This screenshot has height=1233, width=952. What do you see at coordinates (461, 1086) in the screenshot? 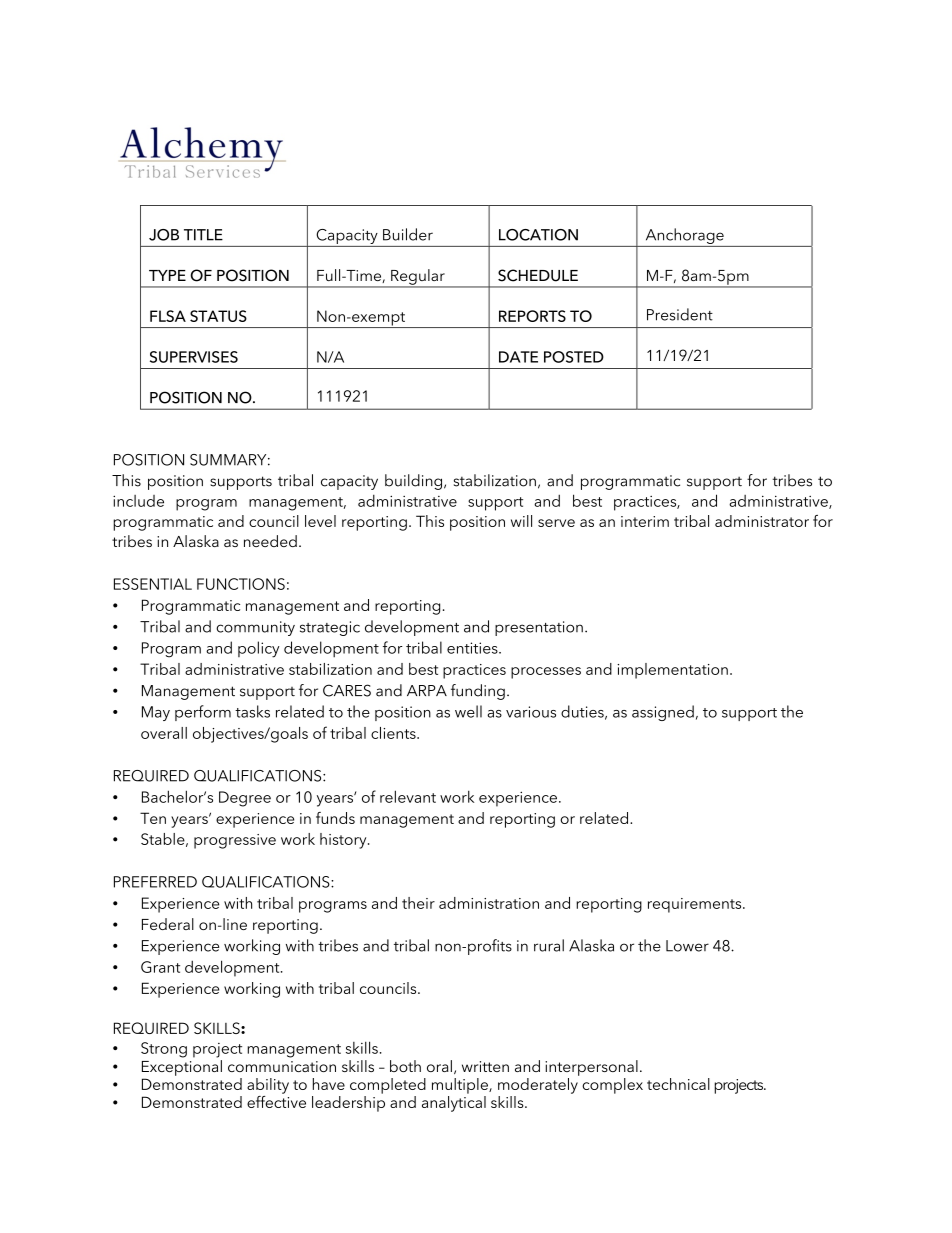
I see `multiple` at bounding box center [461, 1086].
